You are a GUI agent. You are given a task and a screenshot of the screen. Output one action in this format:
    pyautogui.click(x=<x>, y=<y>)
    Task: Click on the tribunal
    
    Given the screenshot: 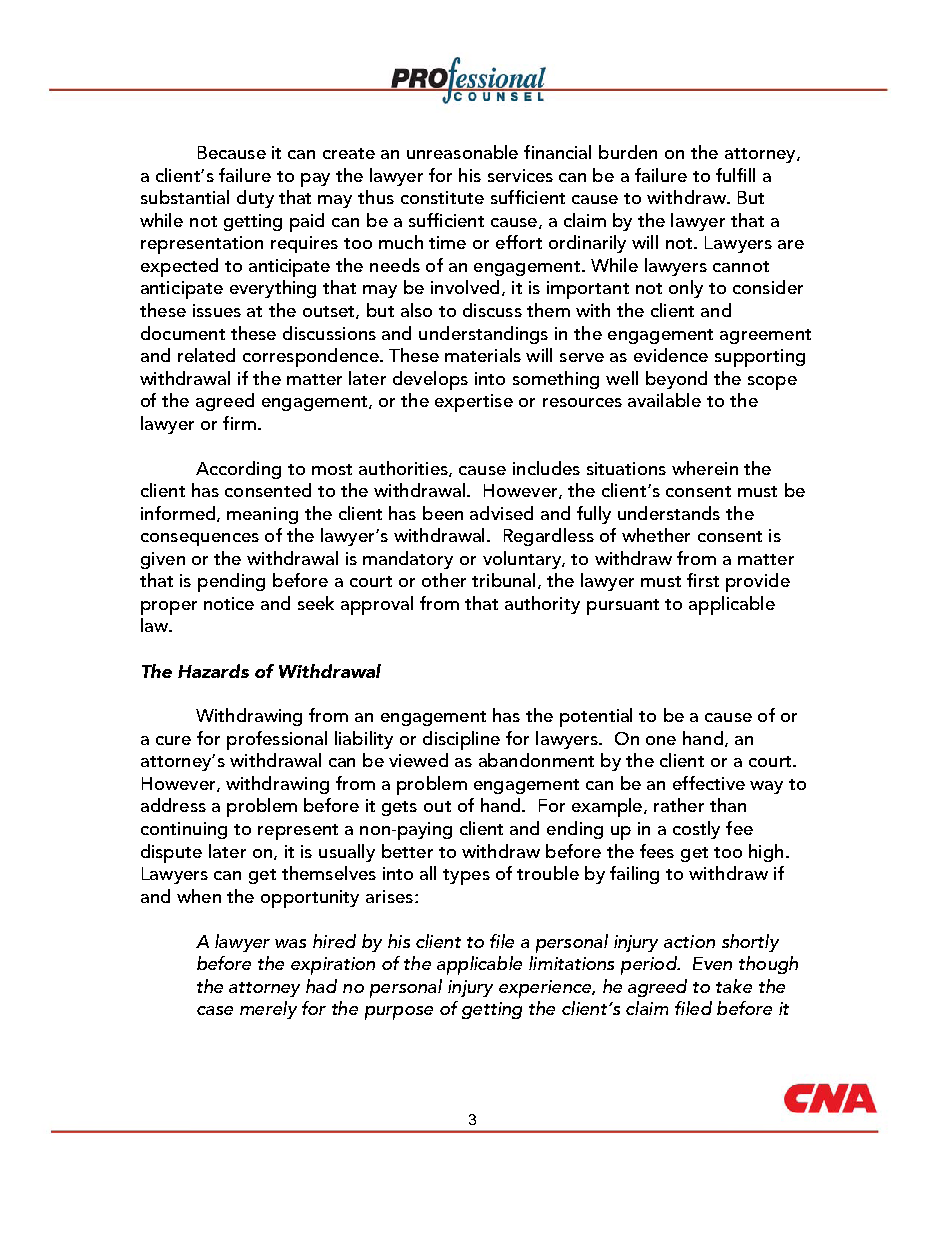 What is the action you would take?
    pyautogui.click(x=503, y=580)
